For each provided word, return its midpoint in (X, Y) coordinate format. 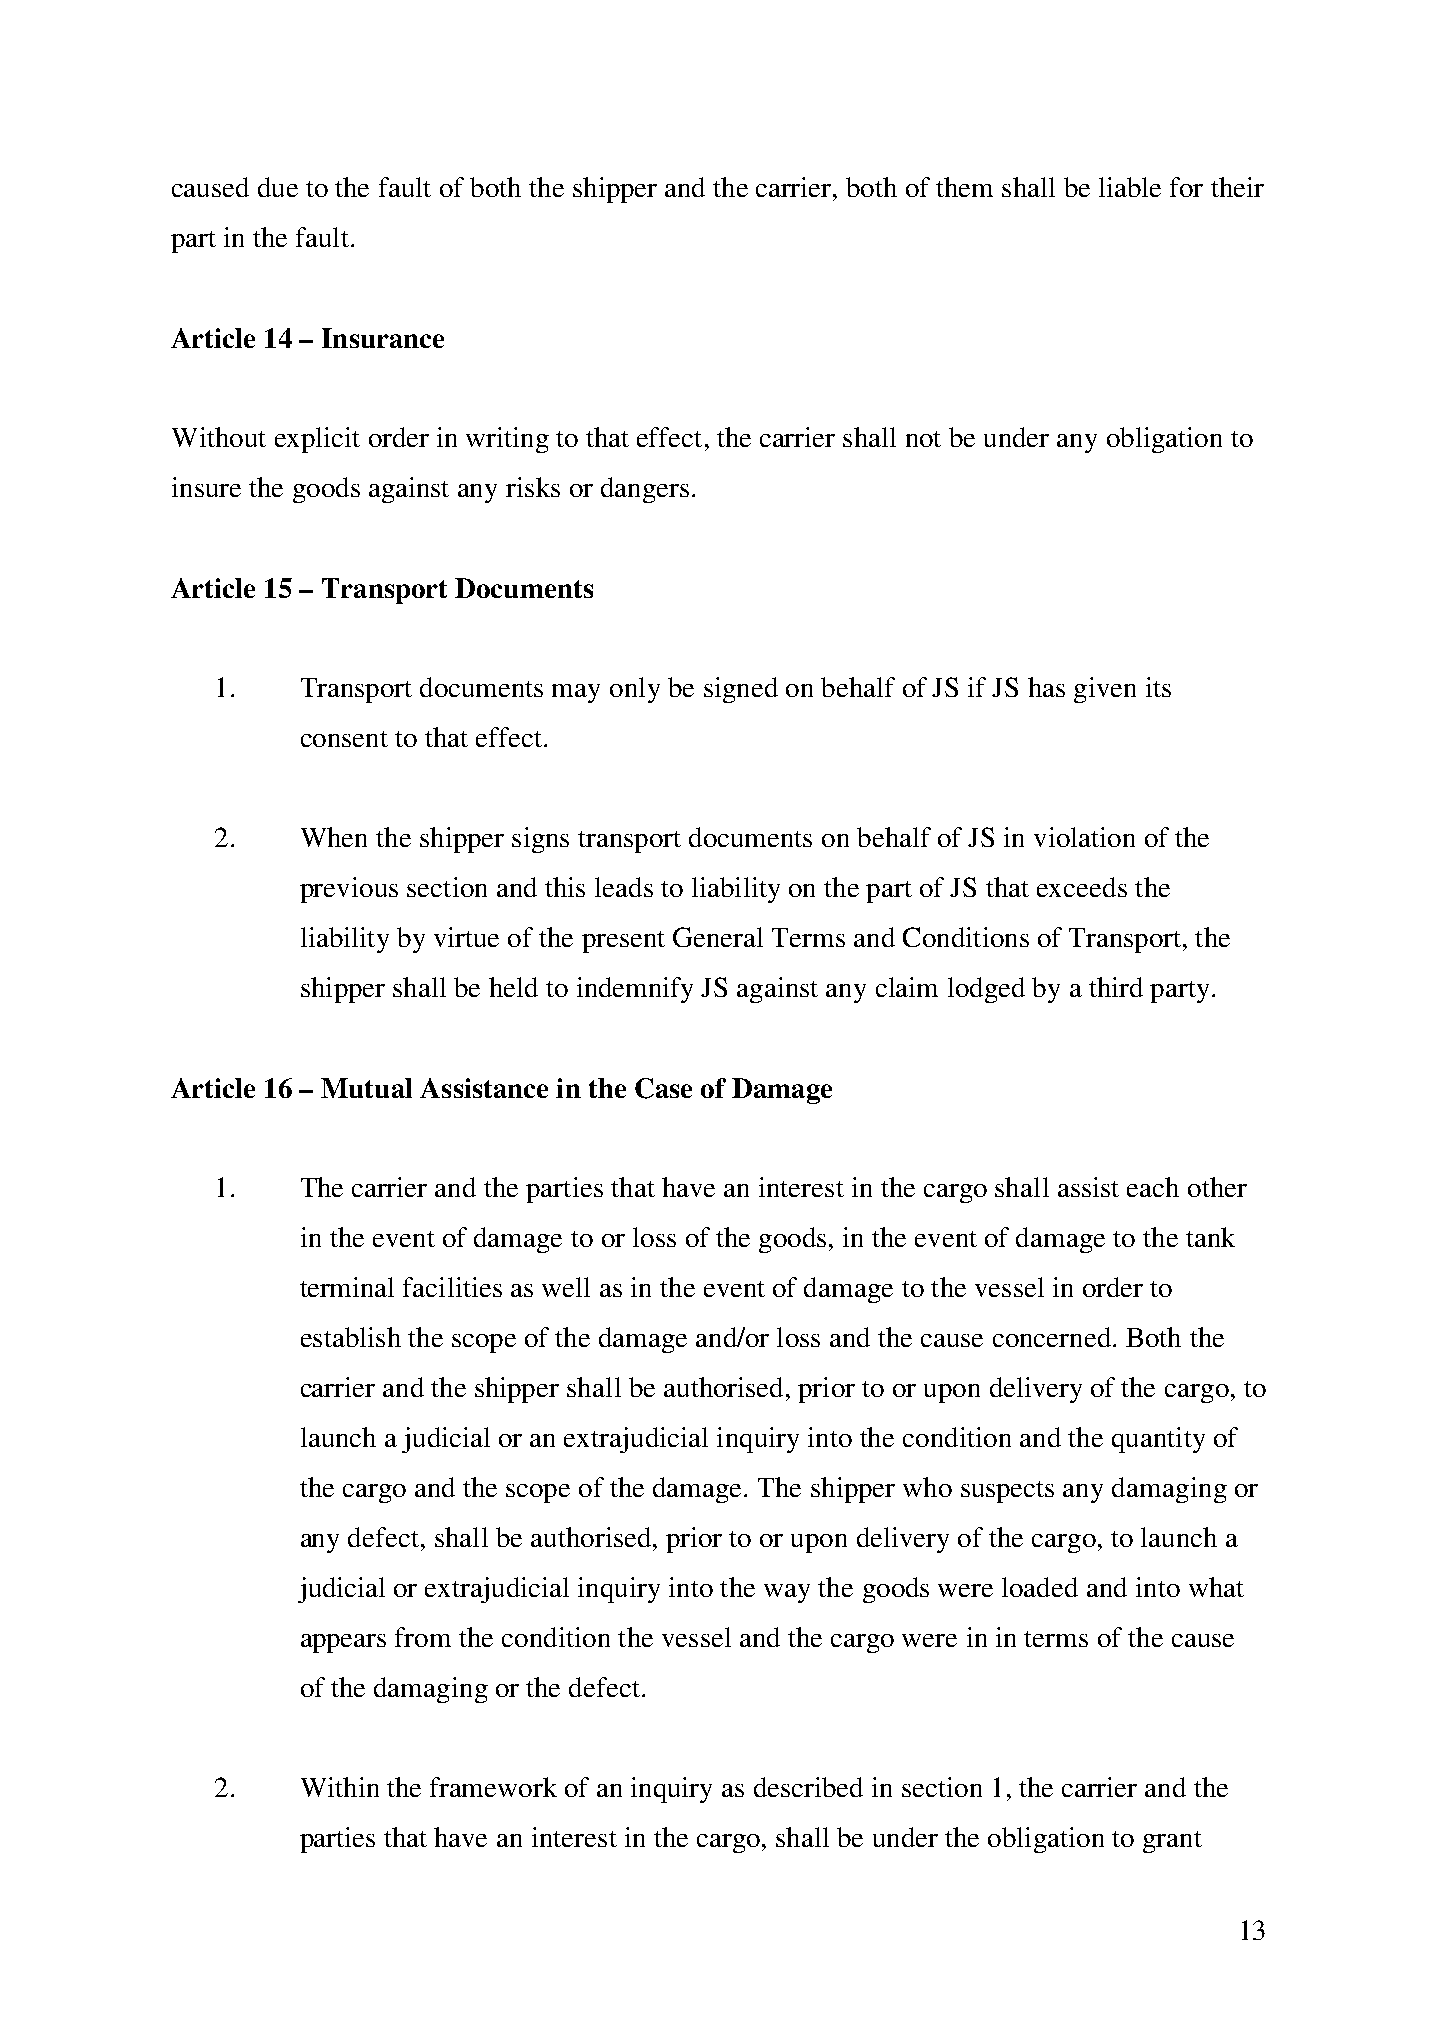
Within (340, 1787)
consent (344, 739)
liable (1130, 187)
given (1105, 690)
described (808, 1787)
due (278, 187)
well (566, 1287)
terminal (347, 1287)
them (964, 187)
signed (741, 690)
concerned (1052, 1337)
